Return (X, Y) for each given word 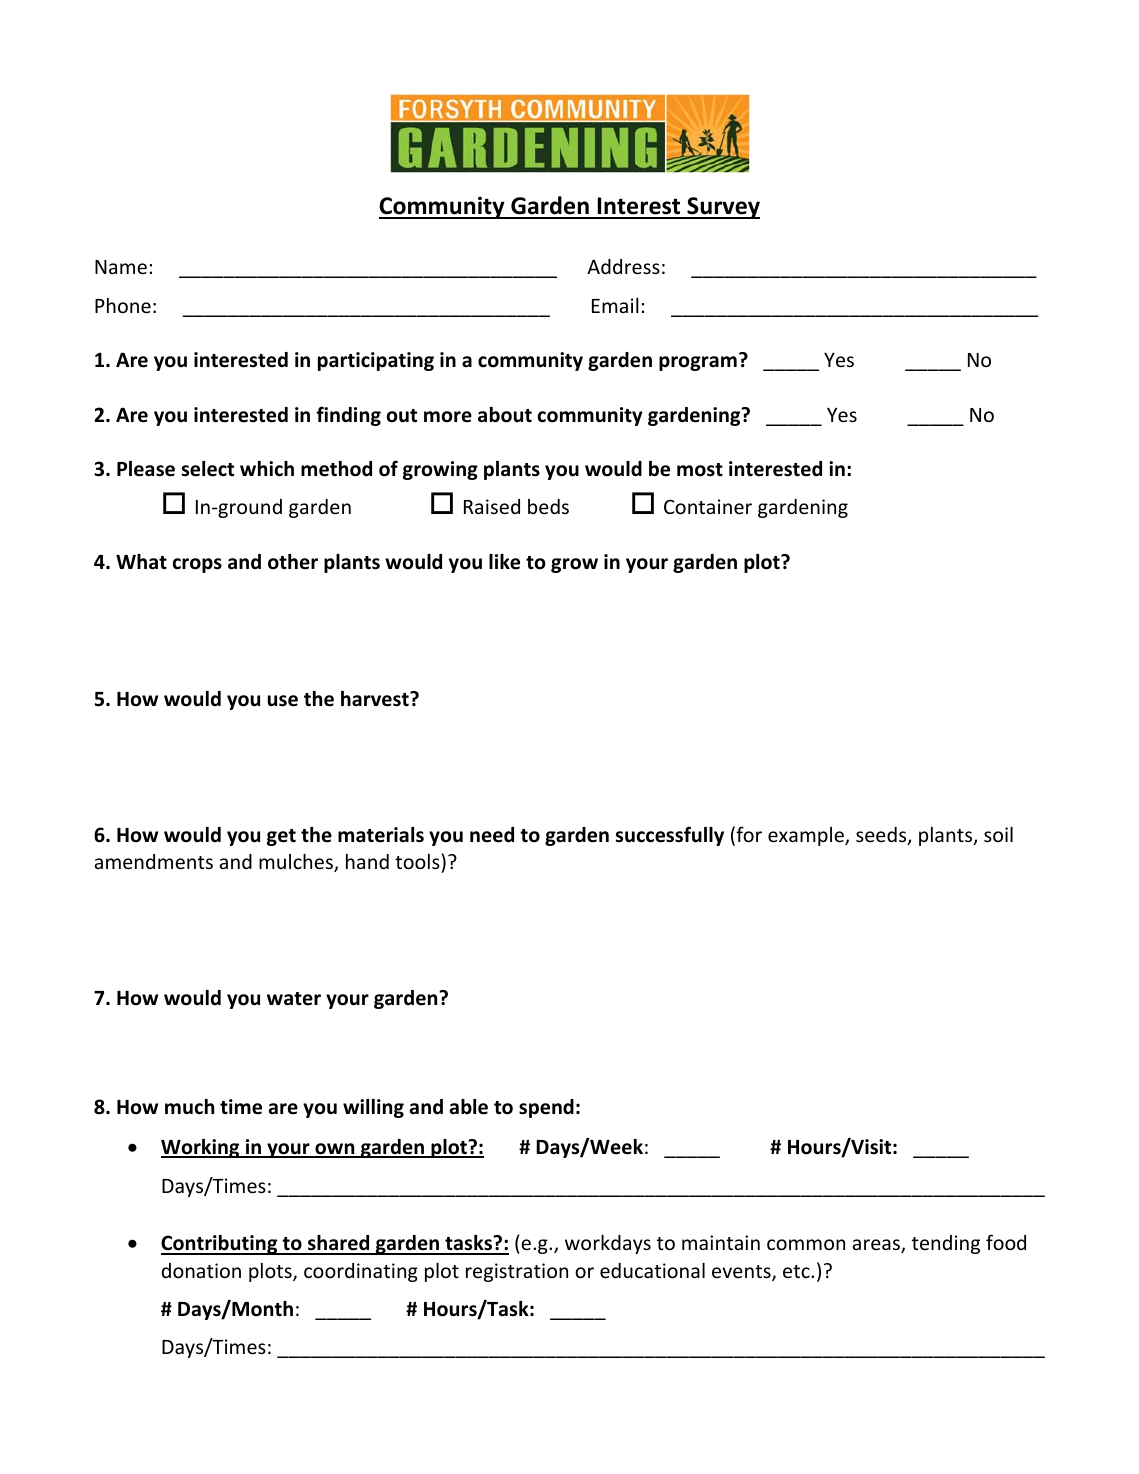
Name (121, 267)
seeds (882, 836)
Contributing (220, 1245)
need (492, 835)
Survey (722, 208)
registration (517, 1272)
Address (623, 266)
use (283, 701)
